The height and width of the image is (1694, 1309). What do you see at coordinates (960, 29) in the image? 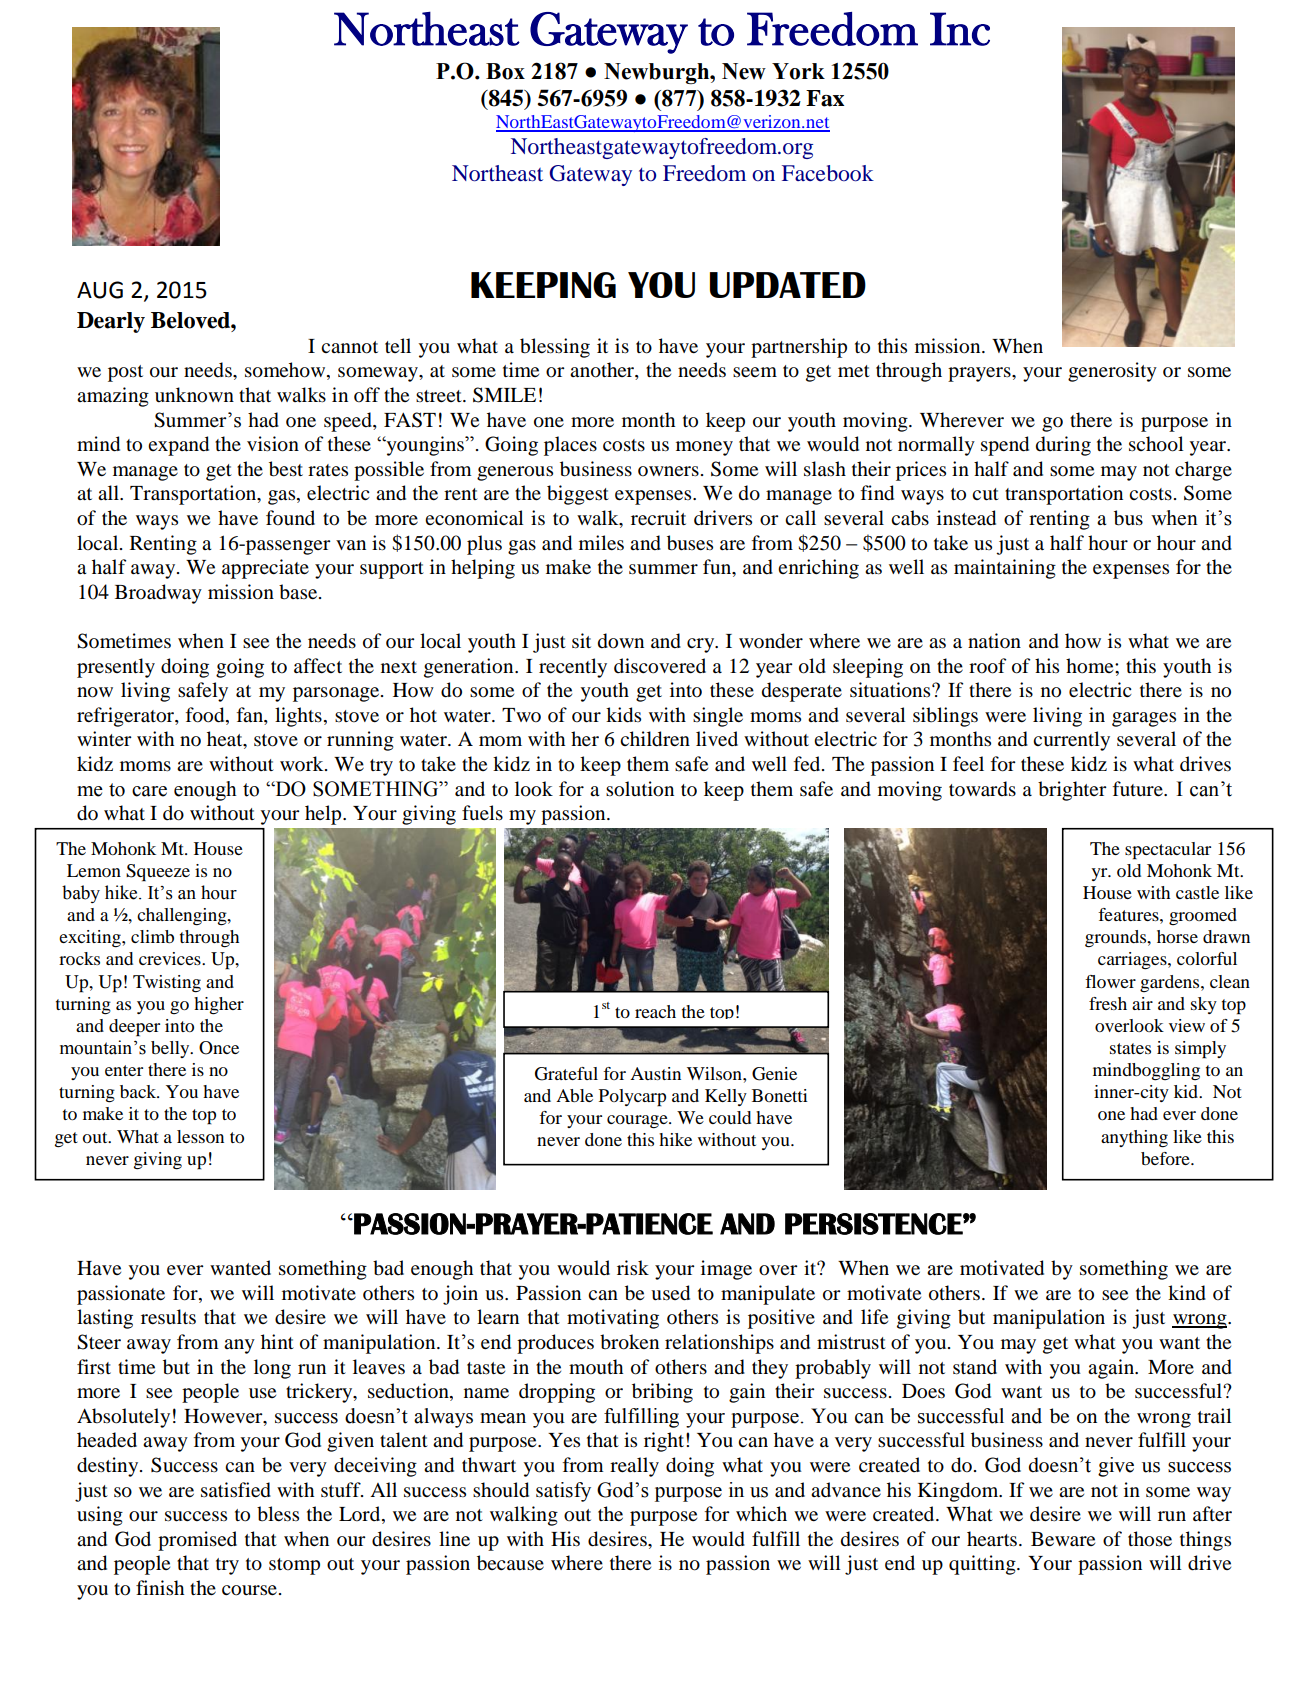
I see `Inc` at bounding box center [960, 29].
